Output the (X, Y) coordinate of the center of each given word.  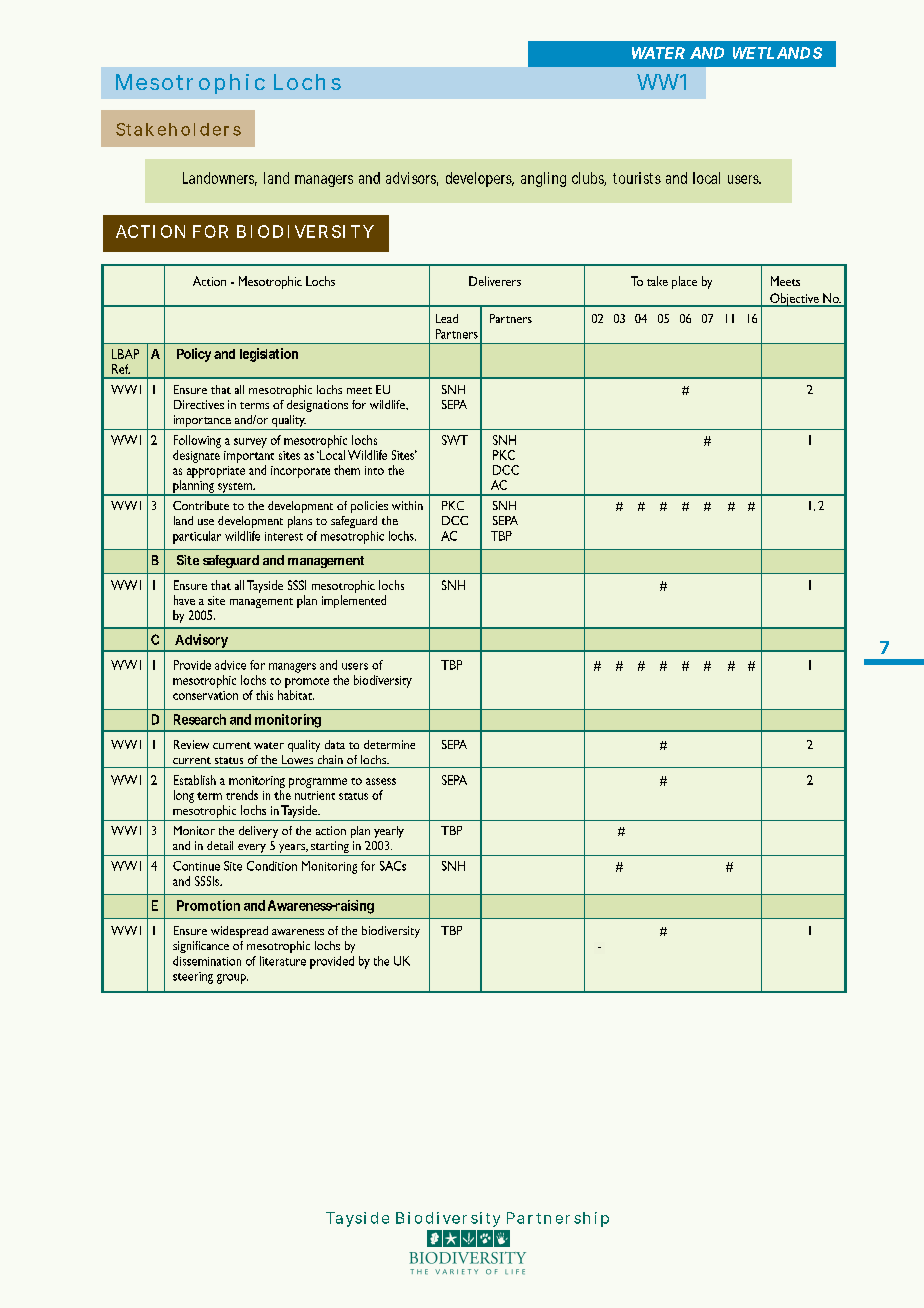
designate (196, 456)
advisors (412, 179)
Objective (794, 300)
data (335, 744)
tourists (637, 178)
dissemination (207, 961)
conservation (205, 695)
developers (480, 179)
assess (381, 781)
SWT (455, 440)
